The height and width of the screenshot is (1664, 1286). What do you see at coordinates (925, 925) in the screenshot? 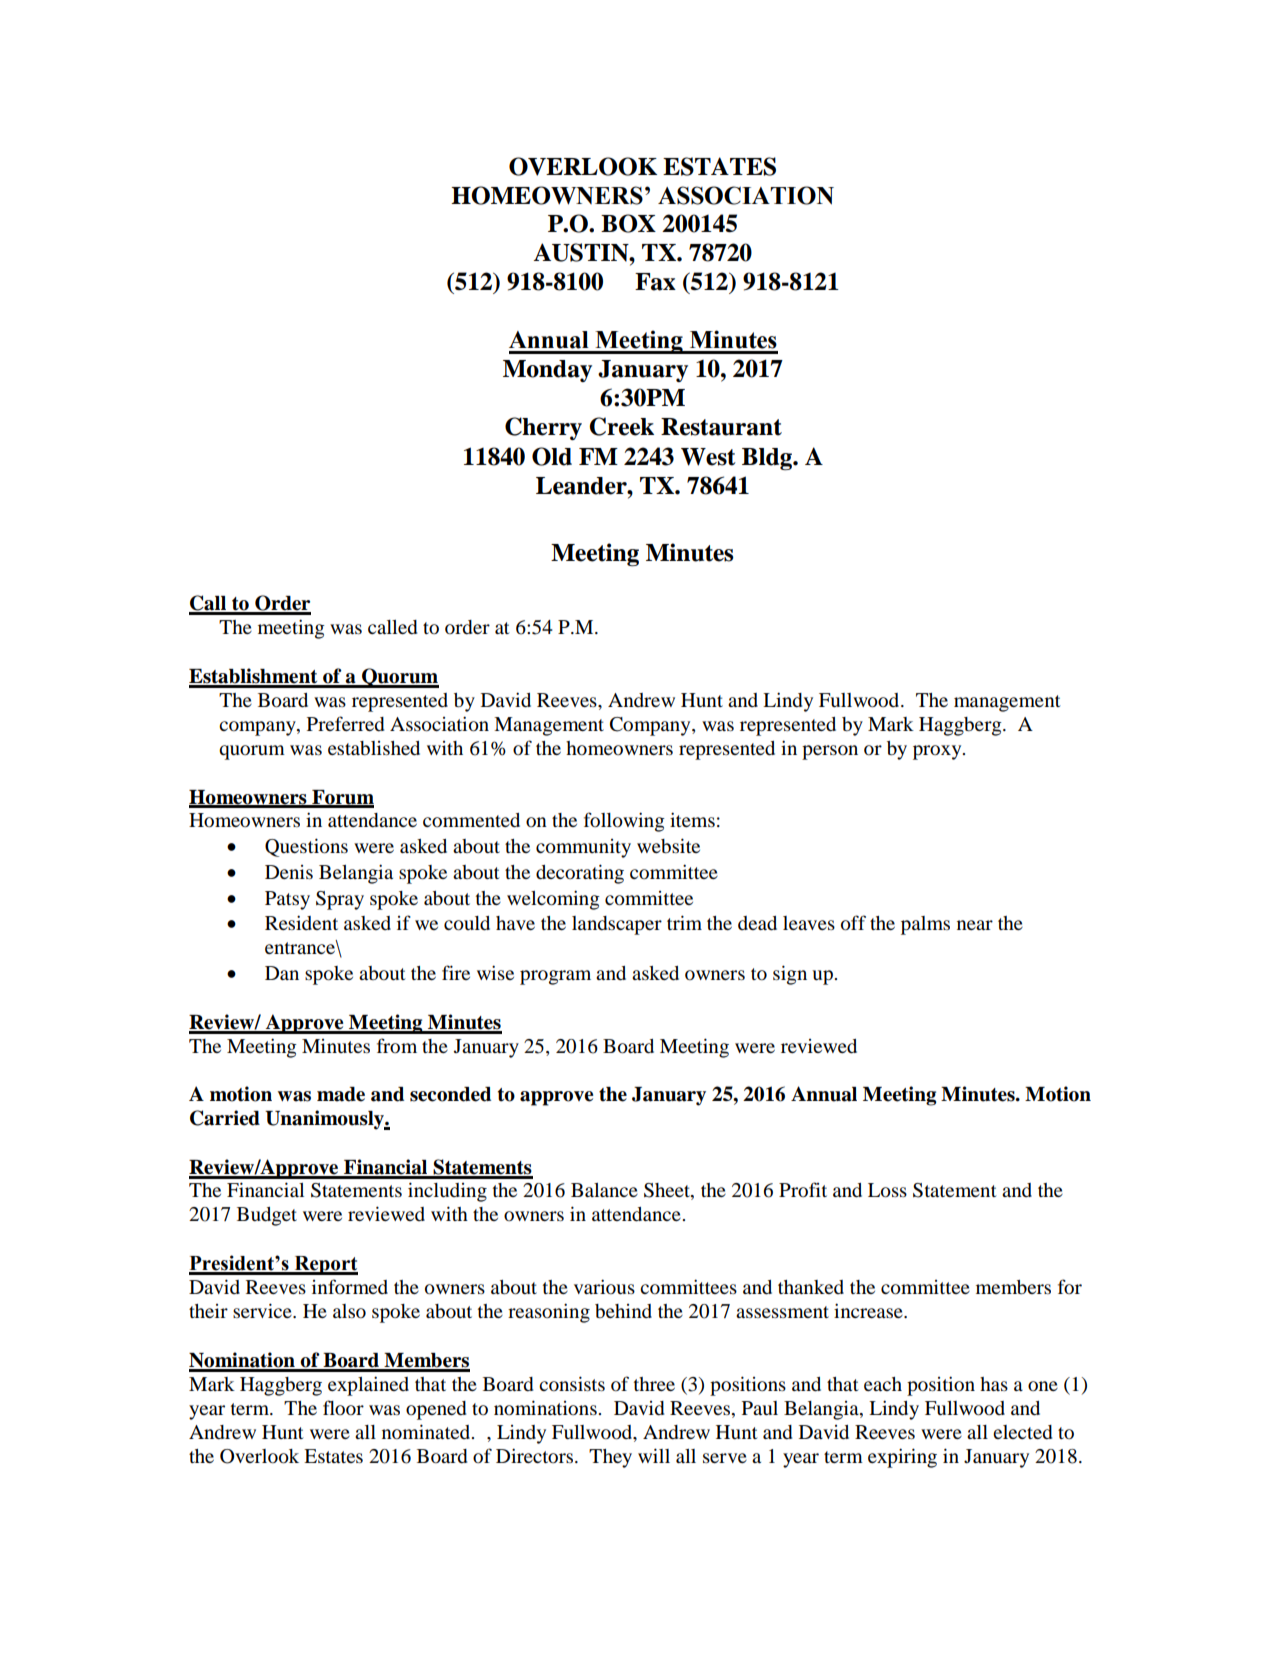
I see `palms` at bounding box center [925, 925].
